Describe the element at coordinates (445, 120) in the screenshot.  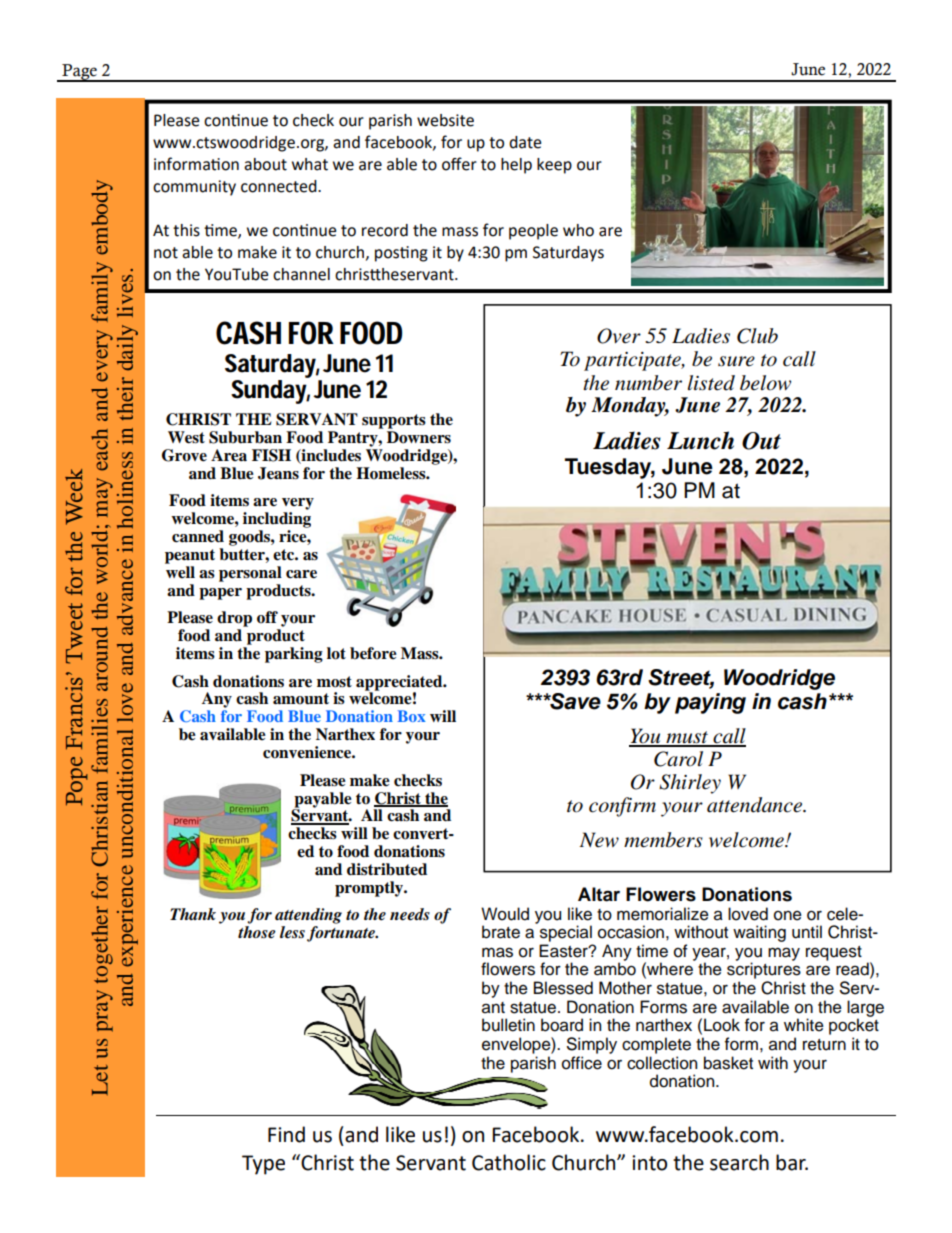
I see `website` at that location.
